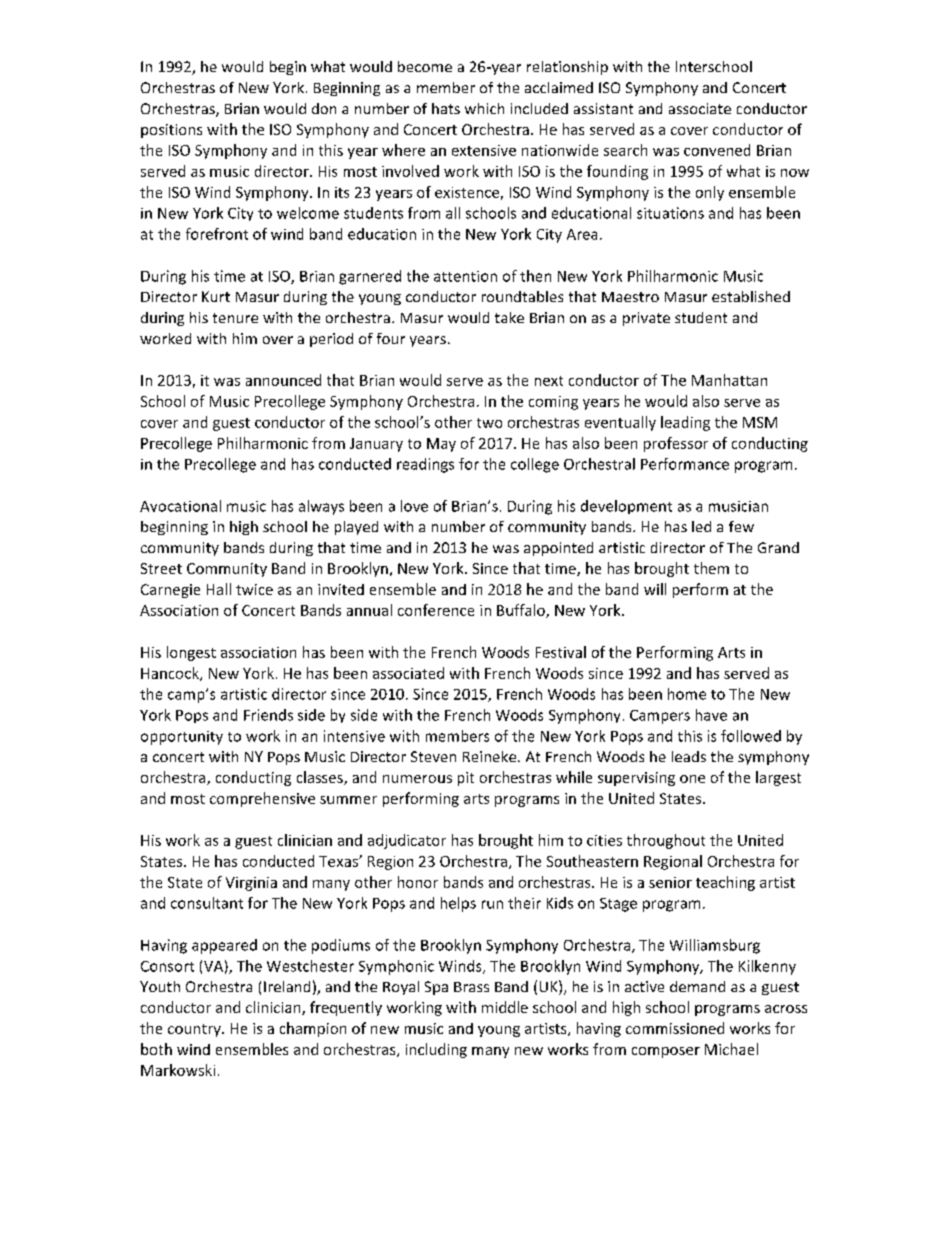  What do you see at coordinates (489, 423) in the screenshot?
I see `two` at bounding box center [489, 423].
